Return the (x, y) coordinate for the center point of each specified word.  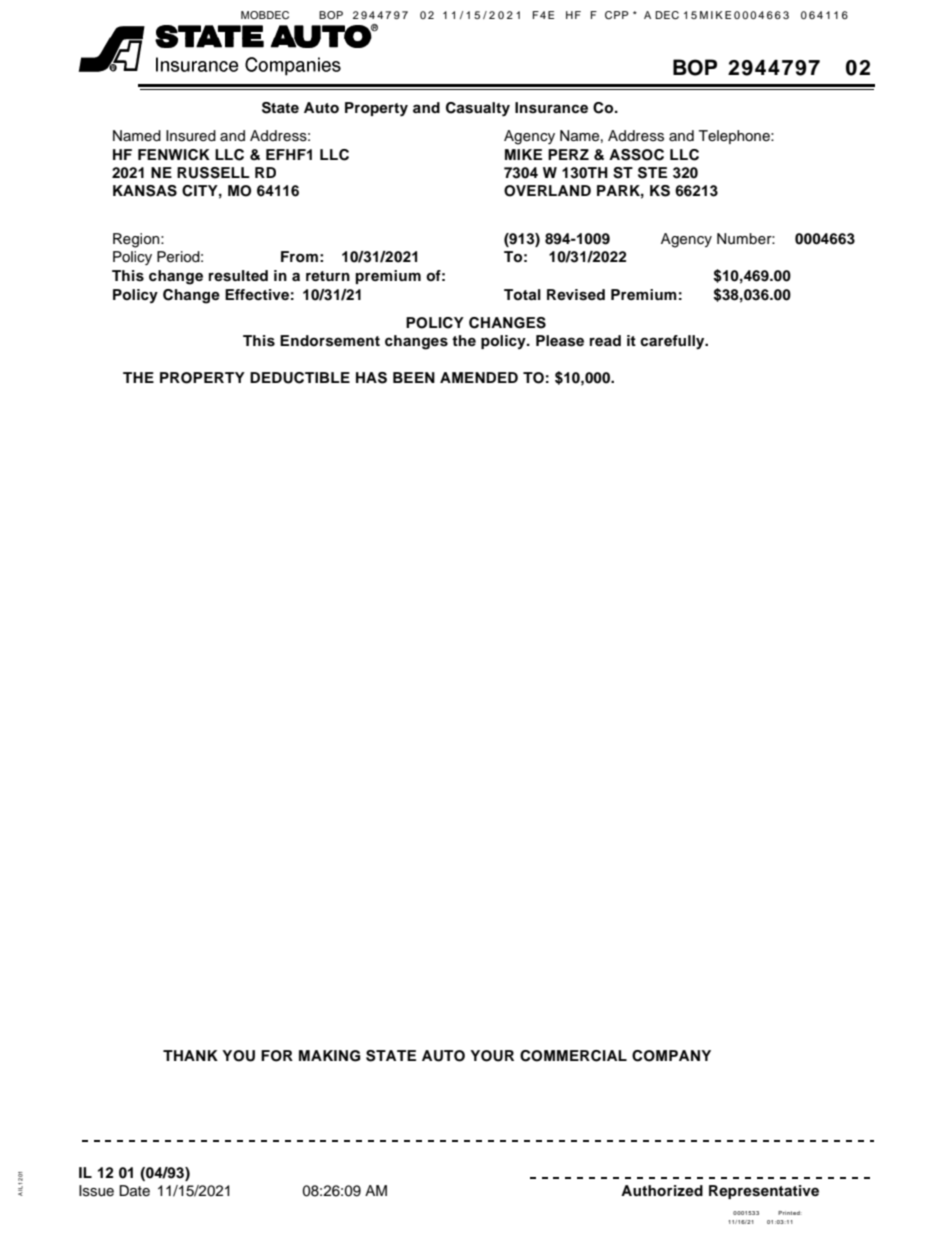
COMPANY (671, 1056)
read (605, 340)
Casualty (478, 109)
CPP (617, 15)
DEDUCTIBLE (300, 378)
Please (560, 341)
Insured (191, 136)
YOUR (492, 1056)
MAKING (329, 1056)
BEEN (414, 377)
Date (134, 1190)
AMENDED (479, 377)
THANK (190, 1055)
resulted (238, 276)
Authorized (662, 1191)
